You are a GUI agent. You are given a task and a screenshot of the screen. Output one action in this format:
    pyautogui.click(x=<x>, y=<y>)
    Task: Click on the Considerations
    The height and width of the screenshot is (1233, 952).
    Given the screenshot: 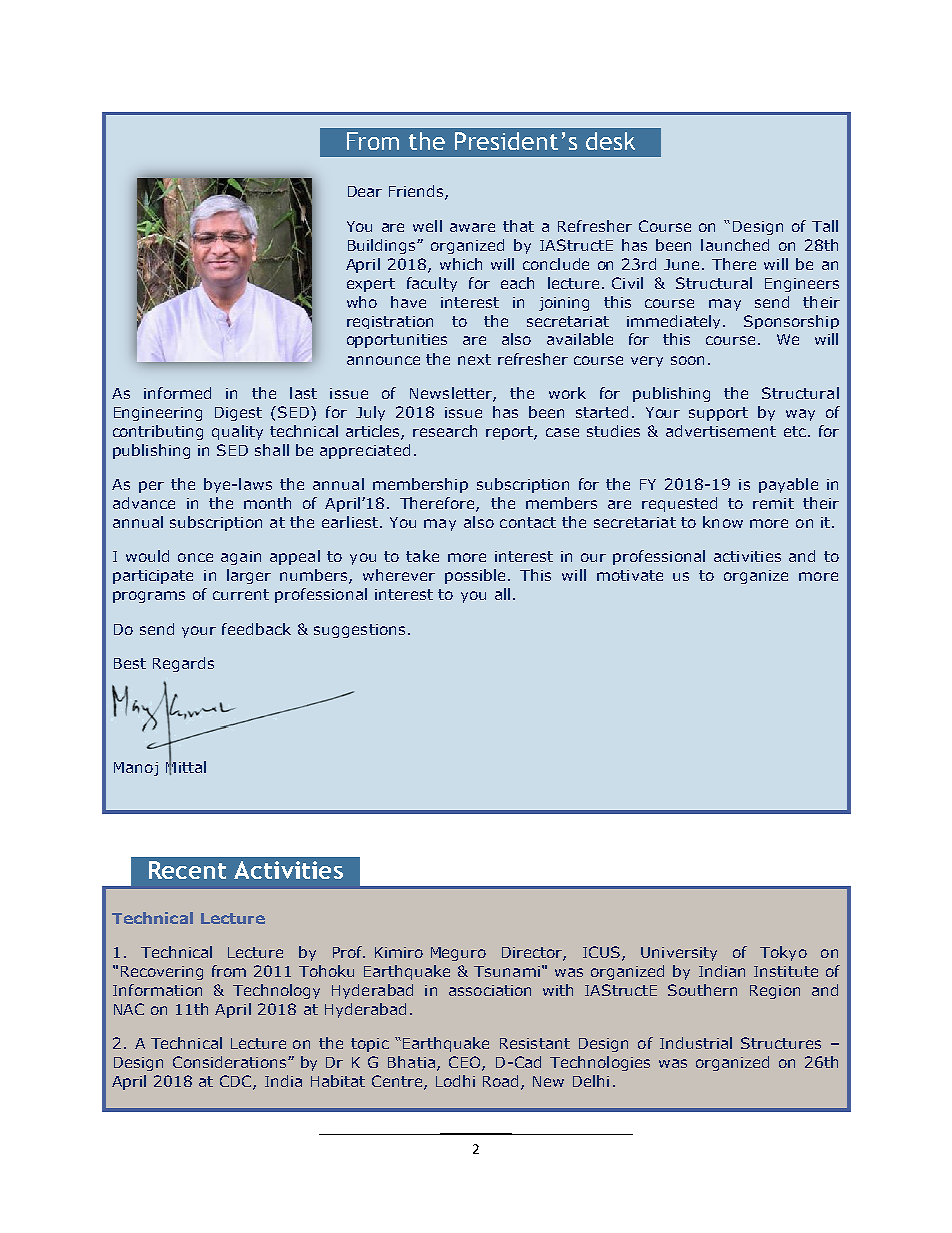 What is the action you would take?
    pyautogui.click(x=231, y=1062)
